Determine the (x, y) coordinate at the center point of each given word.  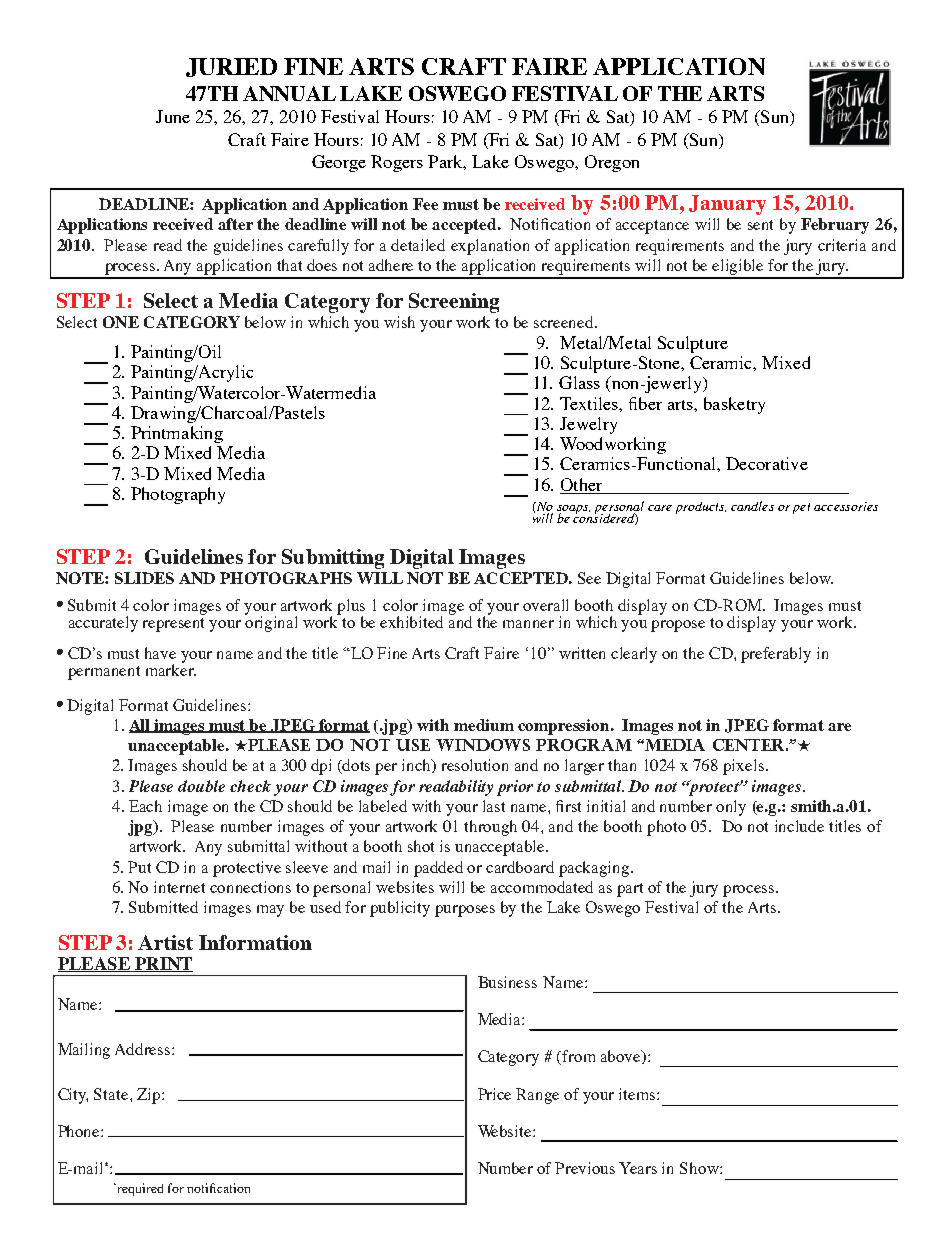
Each (145, 806)
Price (494, 1094)
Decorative (767, 463)
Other (581, 484)
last (494, 806)
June (173, 116)
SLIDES (144, 578)
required (139, 1189)
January (727, 205)
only (731, 808)
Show (700, 1168)
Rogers (397, 163)
